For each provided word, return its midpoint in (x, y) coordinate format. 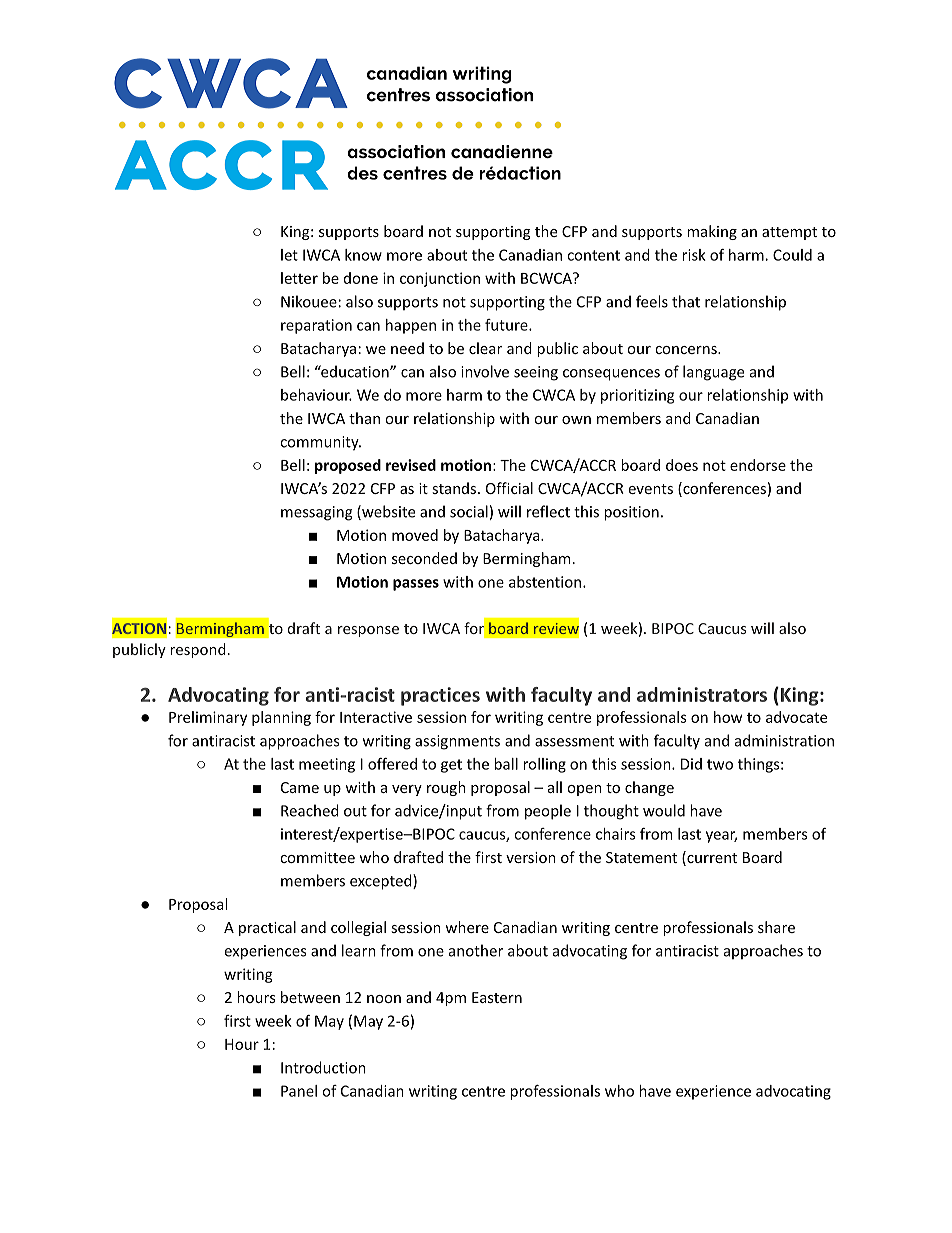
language (713, 373)
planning (281, 718)
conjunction (440, 279)
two (720, 764)
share (776, 927)
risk (694, 255)
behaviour (316, 395)
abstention (546, 582)
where (467, 927)
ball (506, 764)
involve (485, 371)
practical (267, 928)
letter (299, 278)
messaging (316, 513)
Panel (299, 1091)
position (631, 513)
